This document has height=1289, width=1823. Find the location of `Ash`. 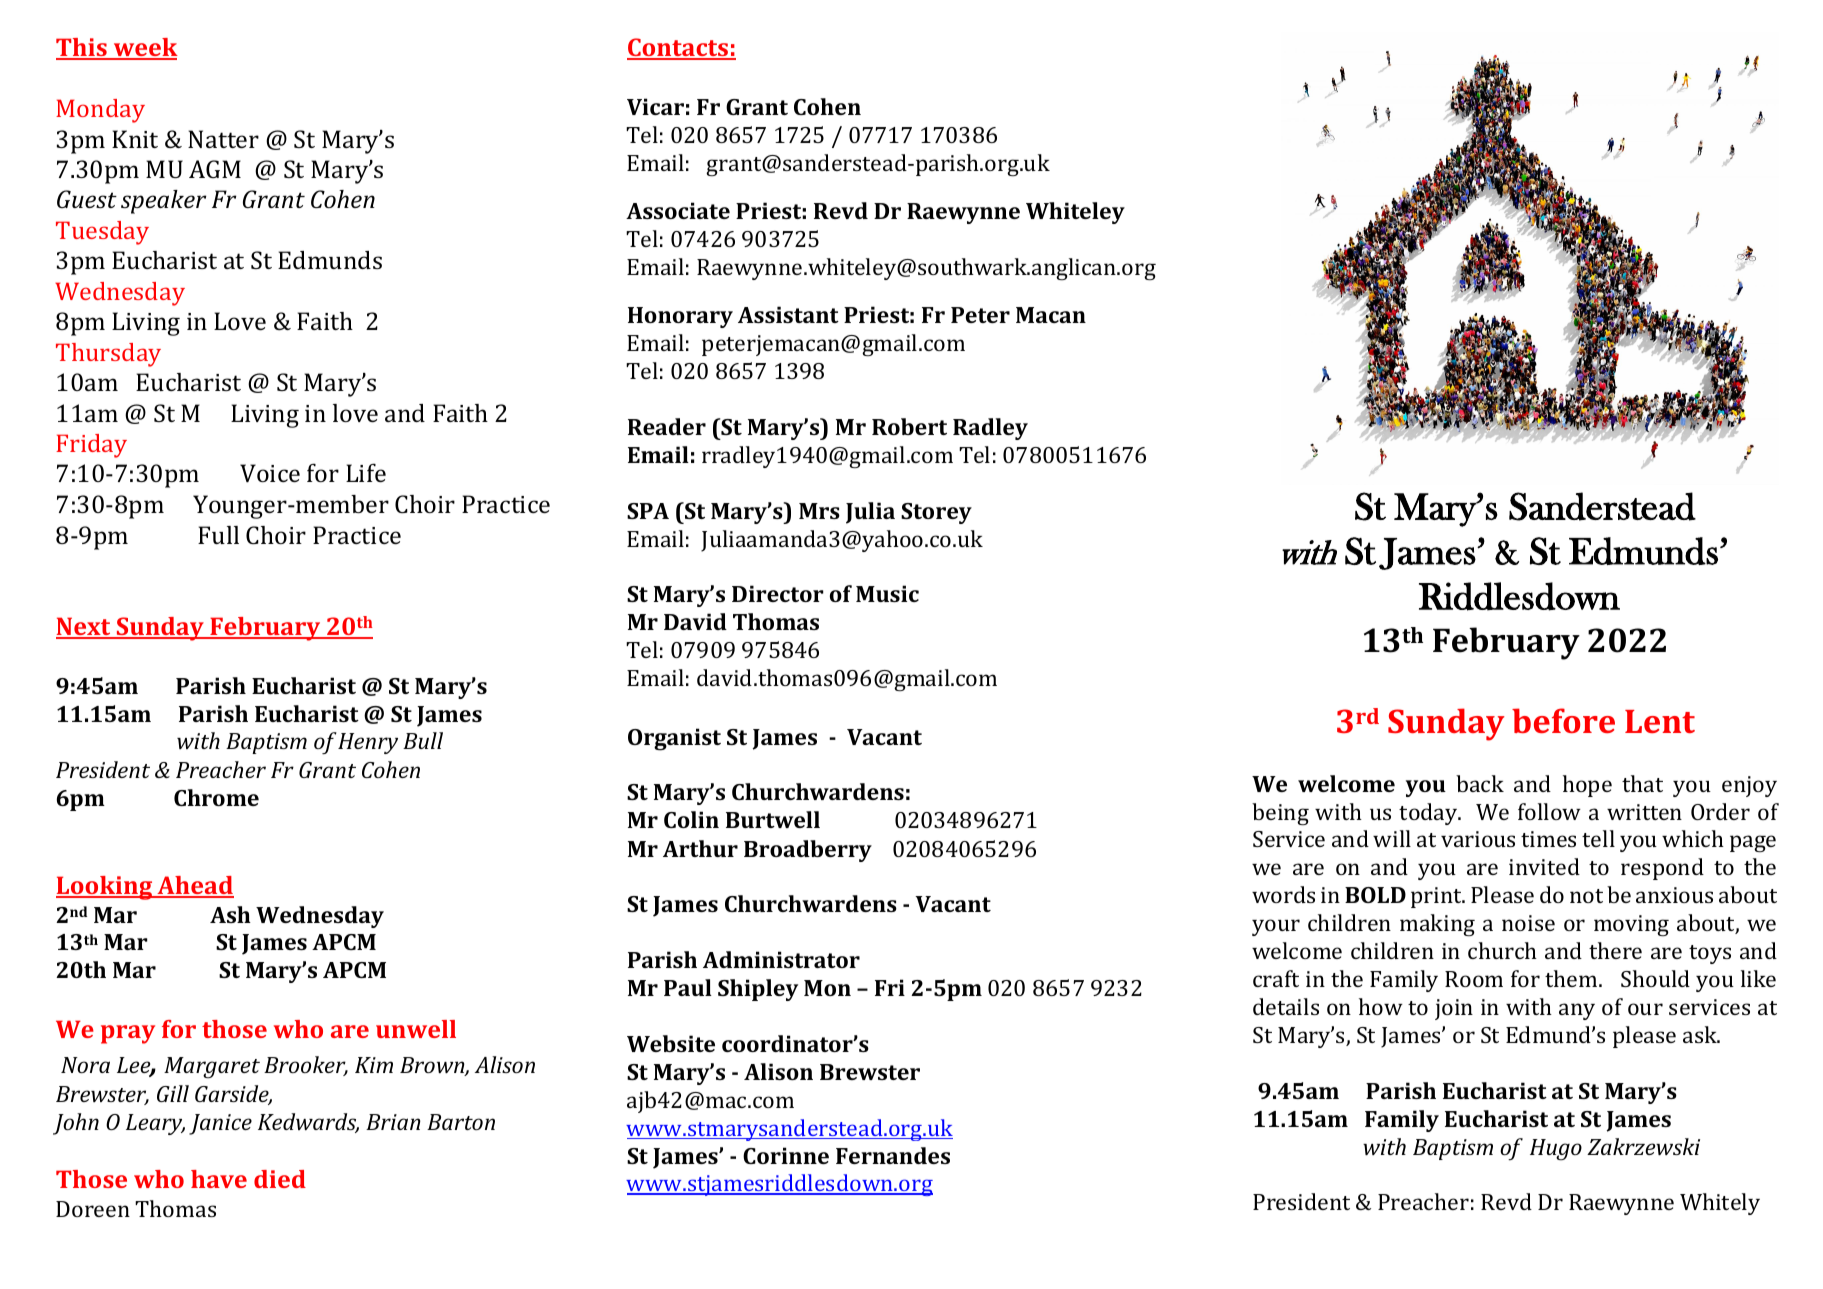

Ash is located at coordinates (230, 914).
